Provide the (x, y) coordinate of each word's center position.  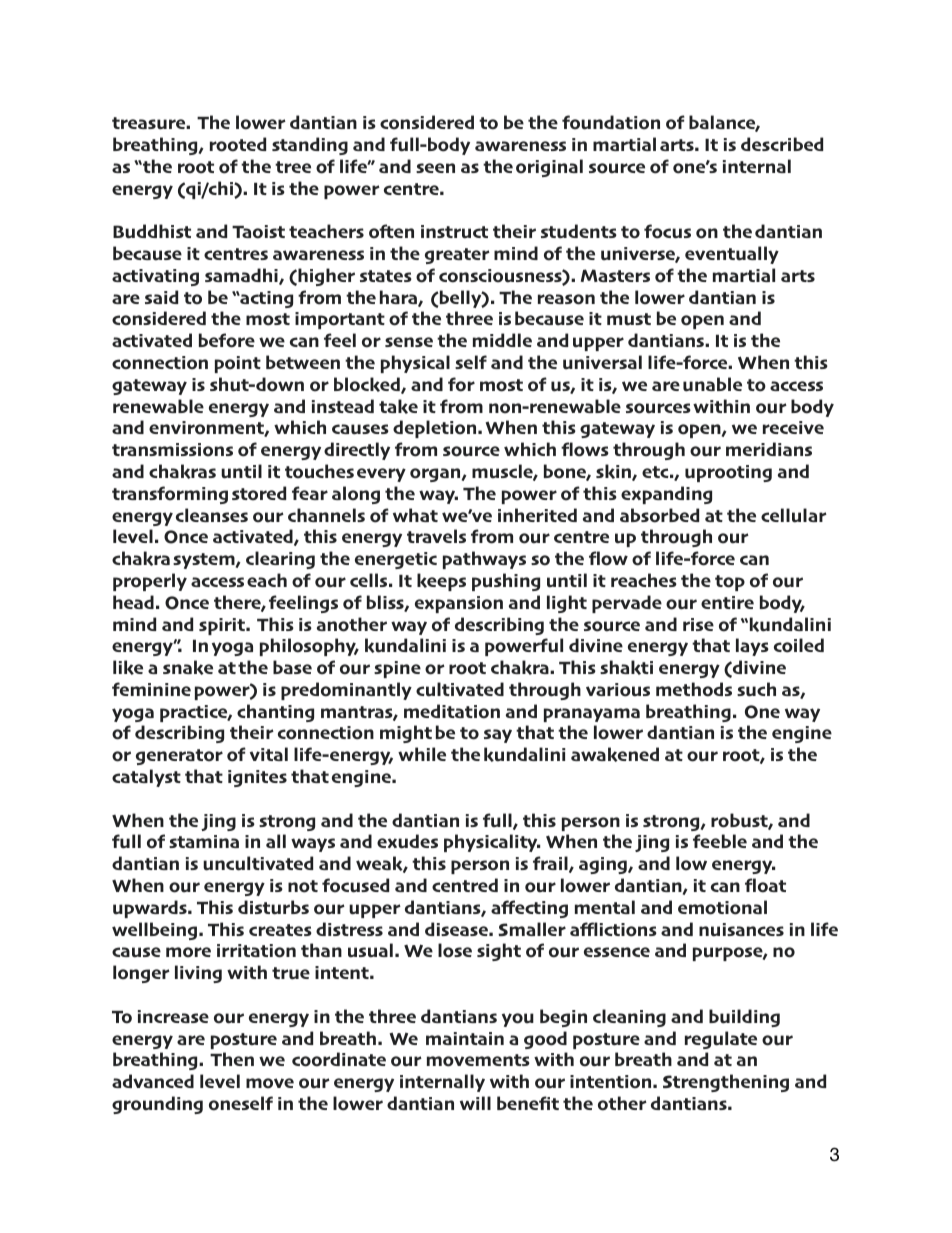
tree (293, 167)
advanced (153, 1081)
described (782, 144)
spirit (223, 626)
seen (435, 168)
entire (727, 602)
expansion (459, 604)
